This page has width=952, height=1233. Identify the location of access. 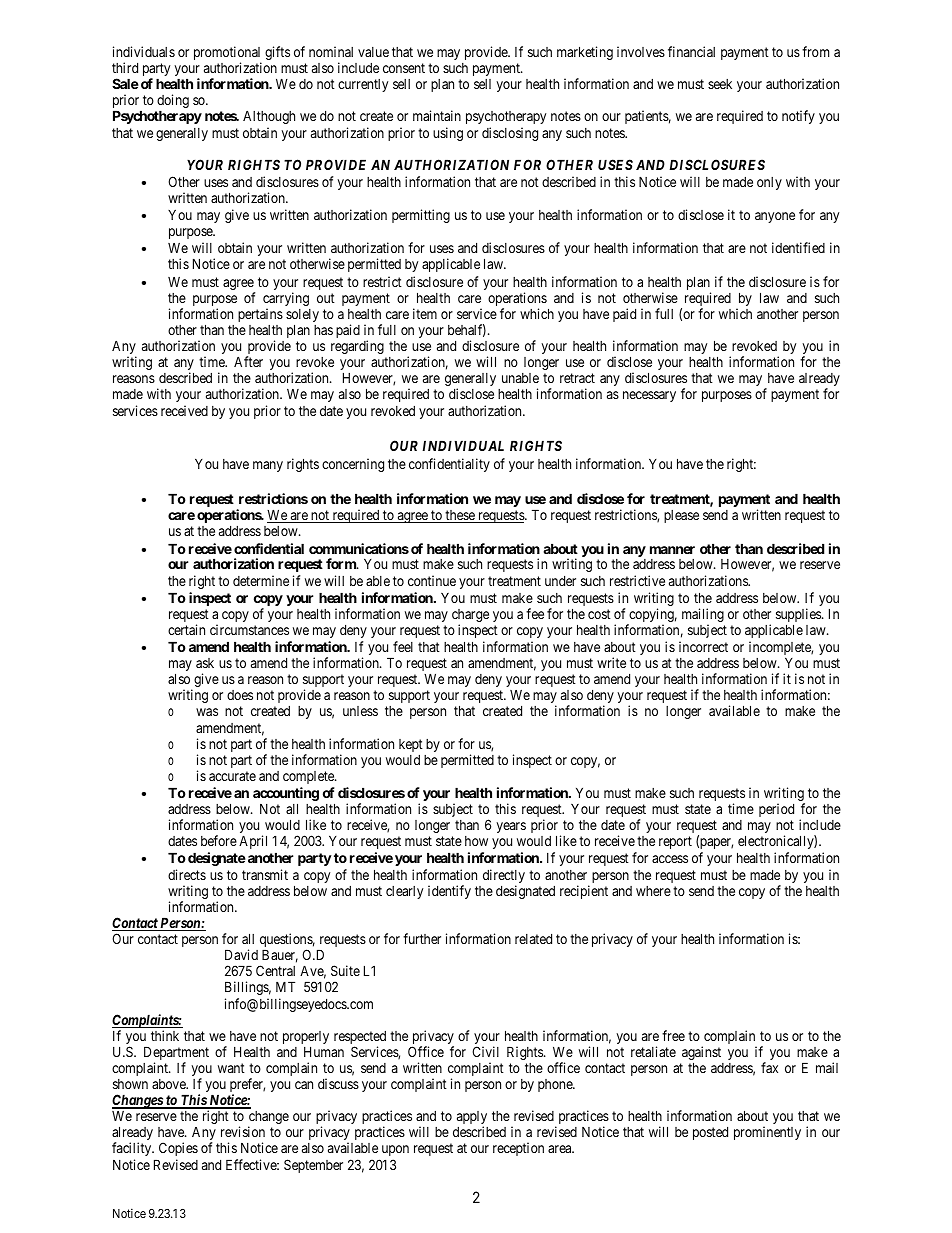
(670, 859).
